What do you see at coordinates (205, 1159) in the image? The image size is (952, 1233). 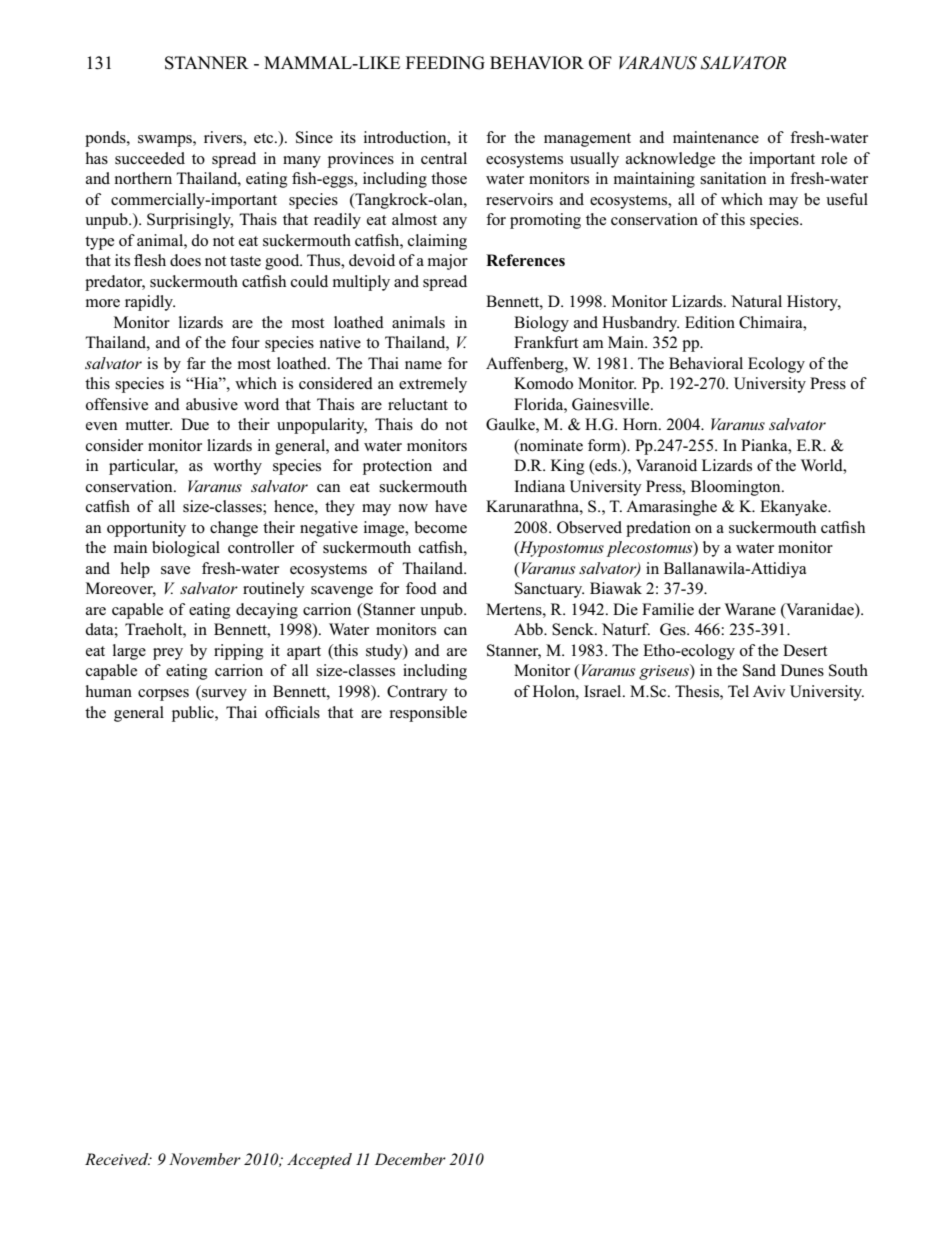 I see `November` at bounding box center [205, 1159].
